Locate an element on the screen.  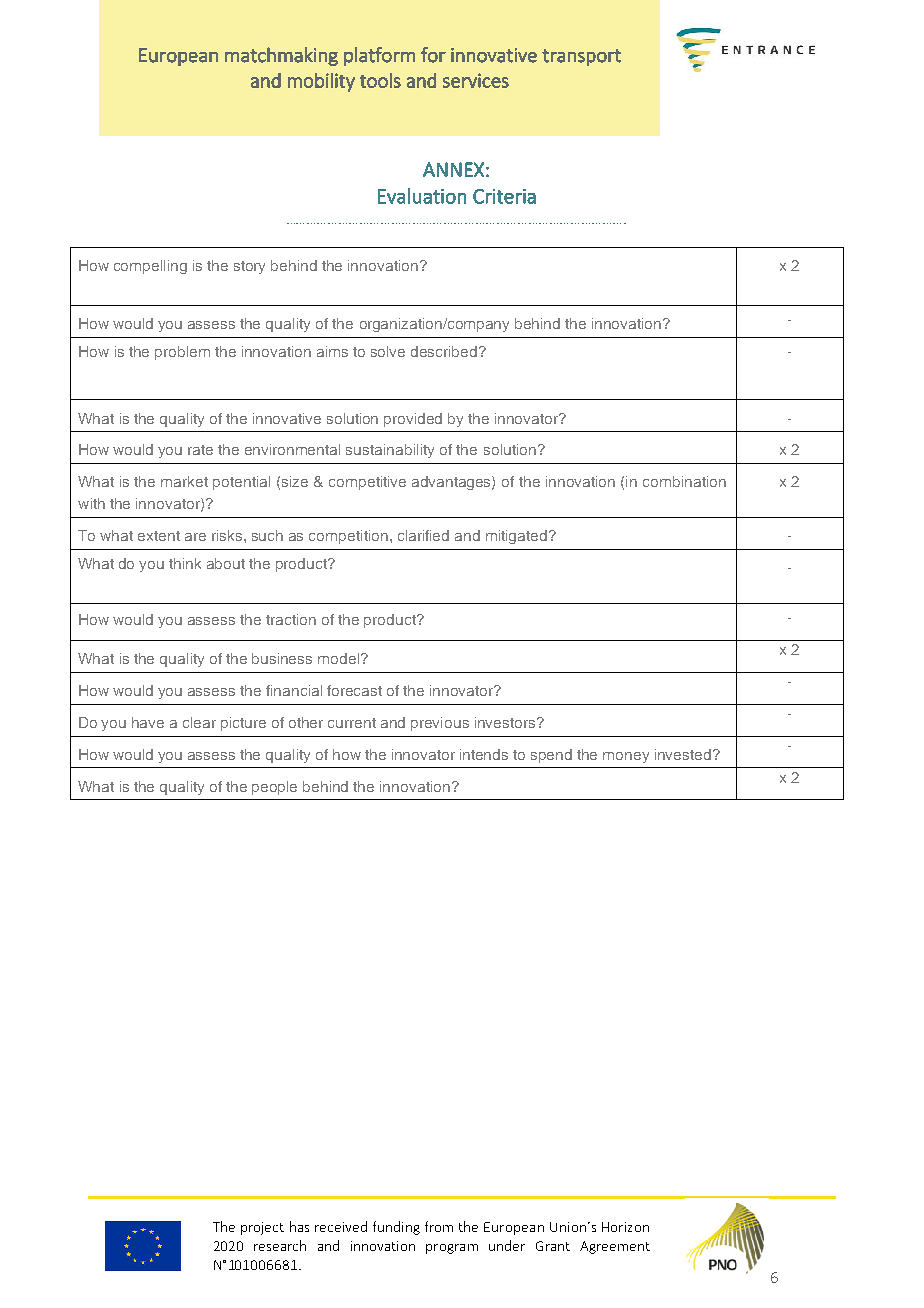
model is located at coordinates (340, 658).
